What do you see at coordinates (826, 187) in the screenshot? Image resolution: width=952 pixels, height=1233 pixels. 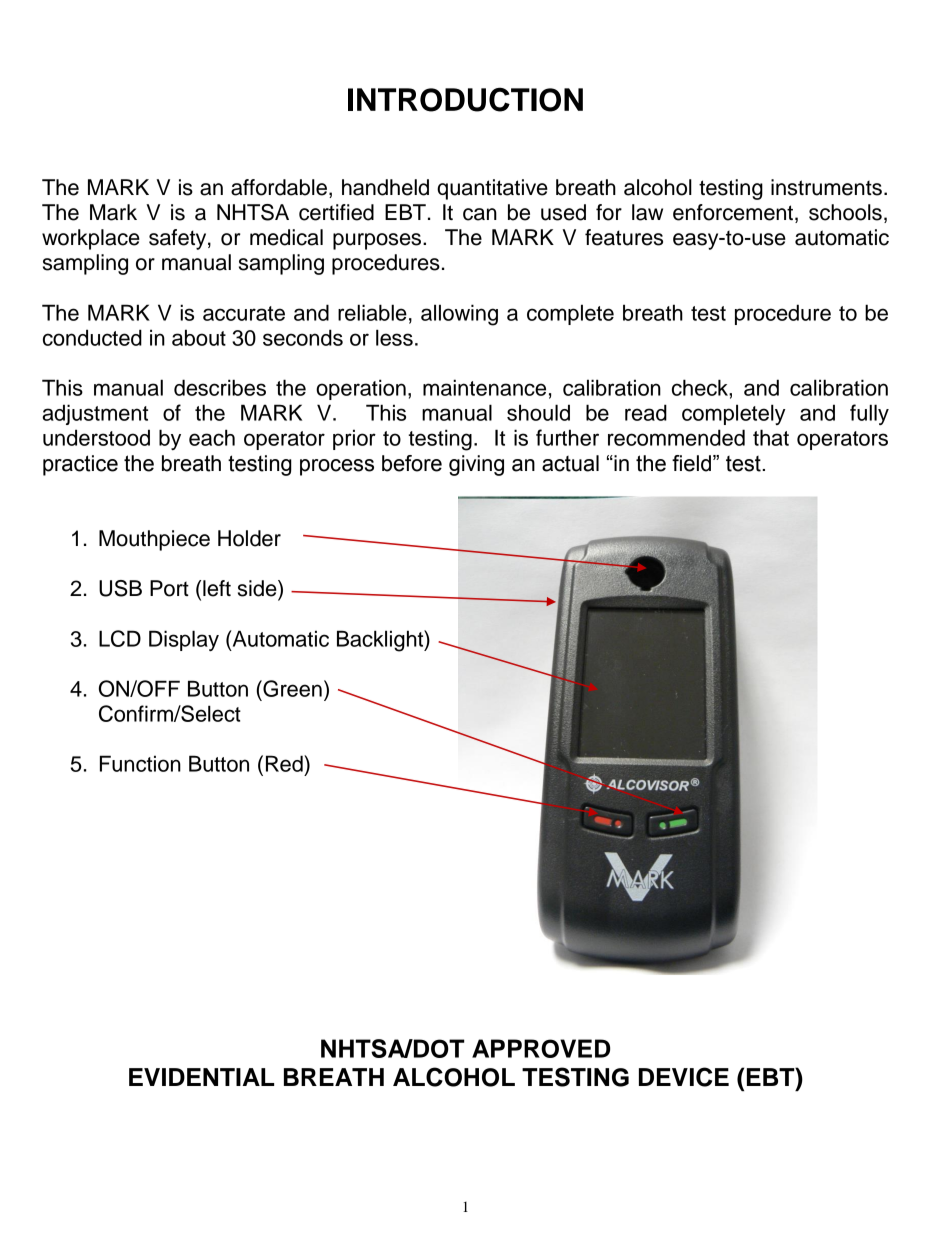 I see `instruments` at bounding box center [826, 187].
